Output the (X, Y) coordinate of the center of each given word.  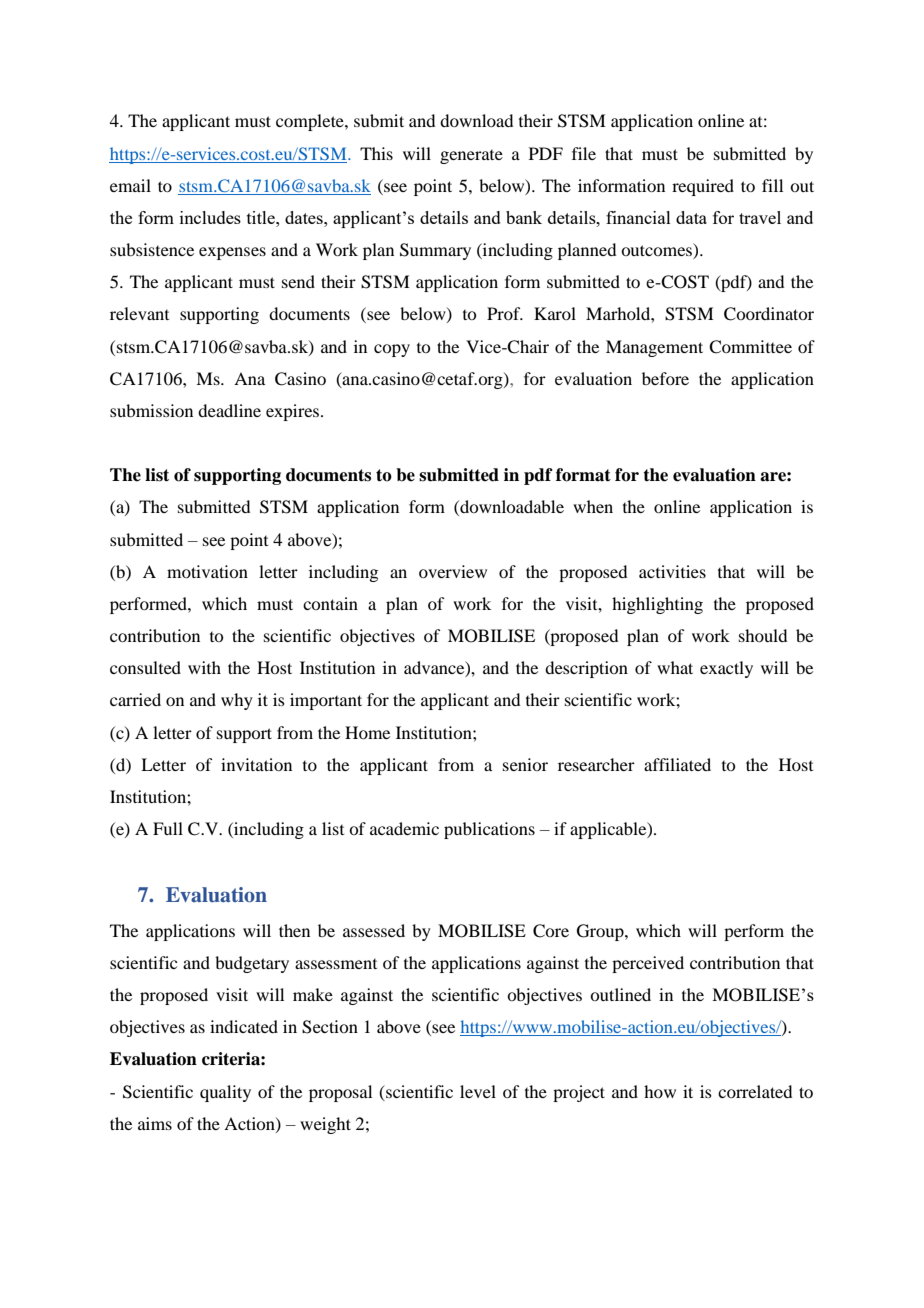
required (703, 187)
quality (225, 1093)
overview (453, 571)
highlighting (657, 605)
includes (210, 217)
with (204, 667)
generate (471, 157)
